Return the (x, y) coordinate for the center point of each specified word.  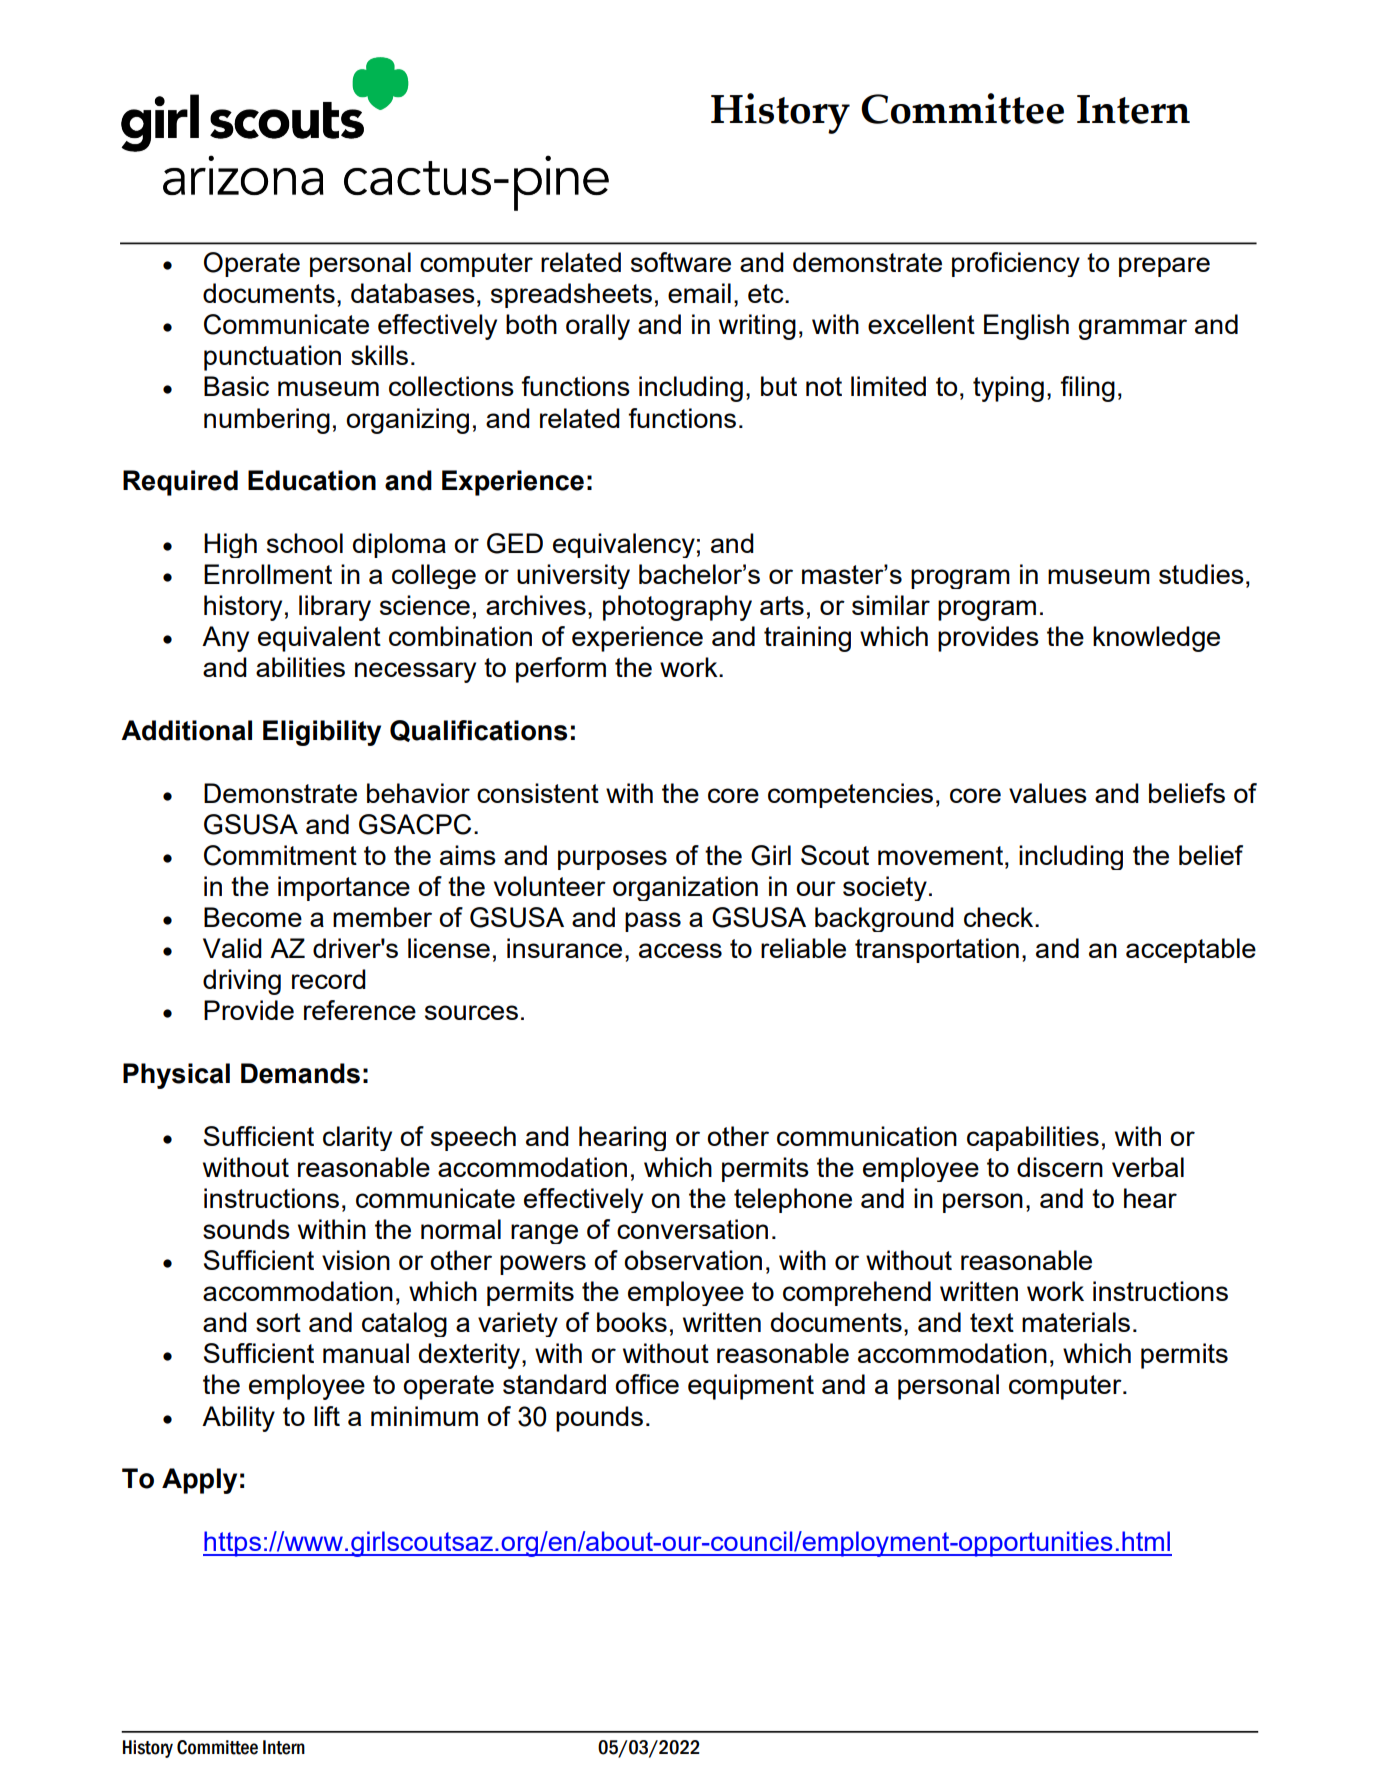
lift (327, 1416)
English (1026, 327)
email (699, 293)
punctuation (272, 358)
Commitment (280, 855)
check (1000, 917)
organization (685, 888)
